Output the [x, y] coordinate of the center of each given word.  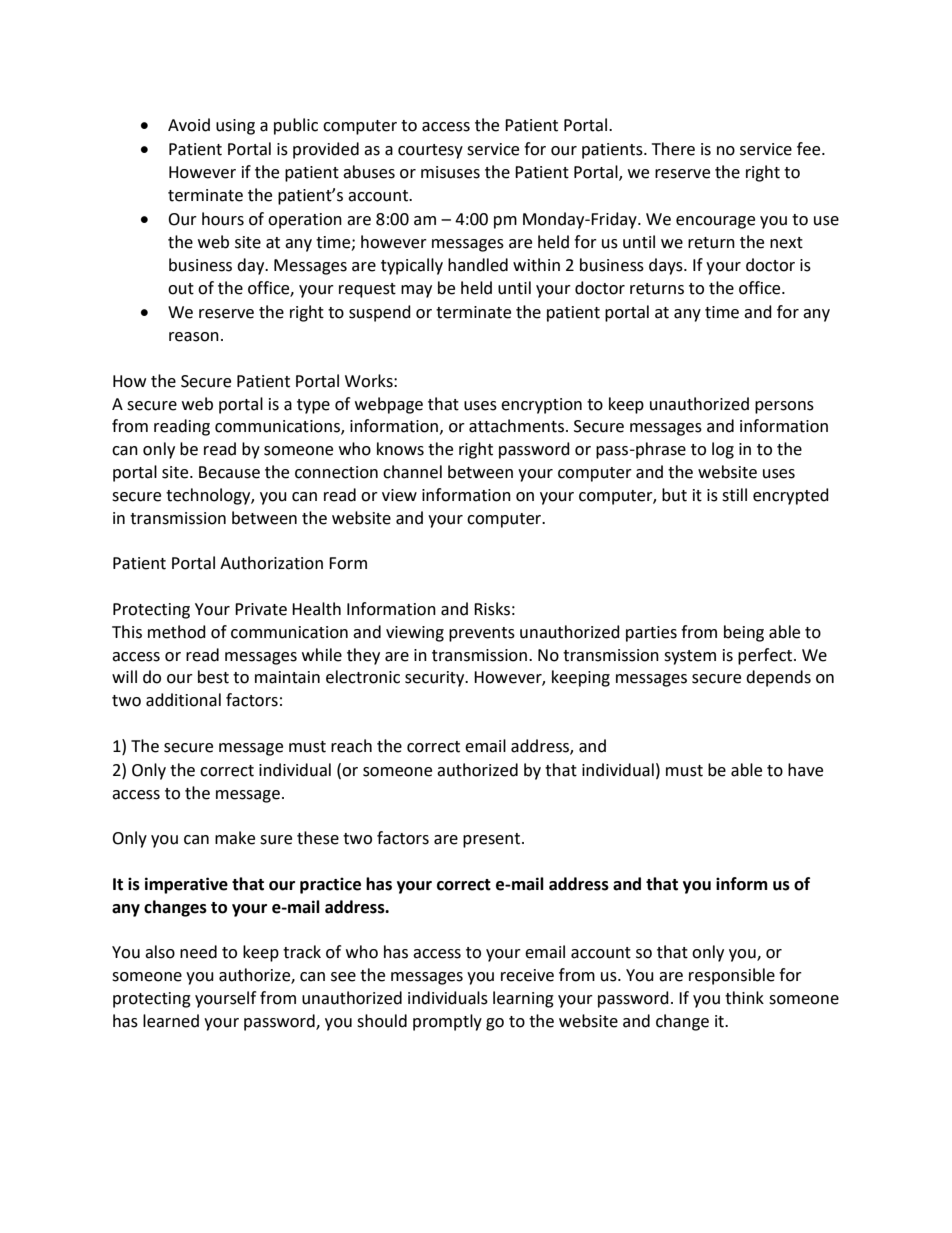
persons [784, 407]
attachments [516, 426]
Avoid [189, 125]
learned [171, 1021]
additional [183, 700]
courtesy [430, 151]
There [673, 149]
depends [778, 678]
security [436, 679]
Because [229, 472]
